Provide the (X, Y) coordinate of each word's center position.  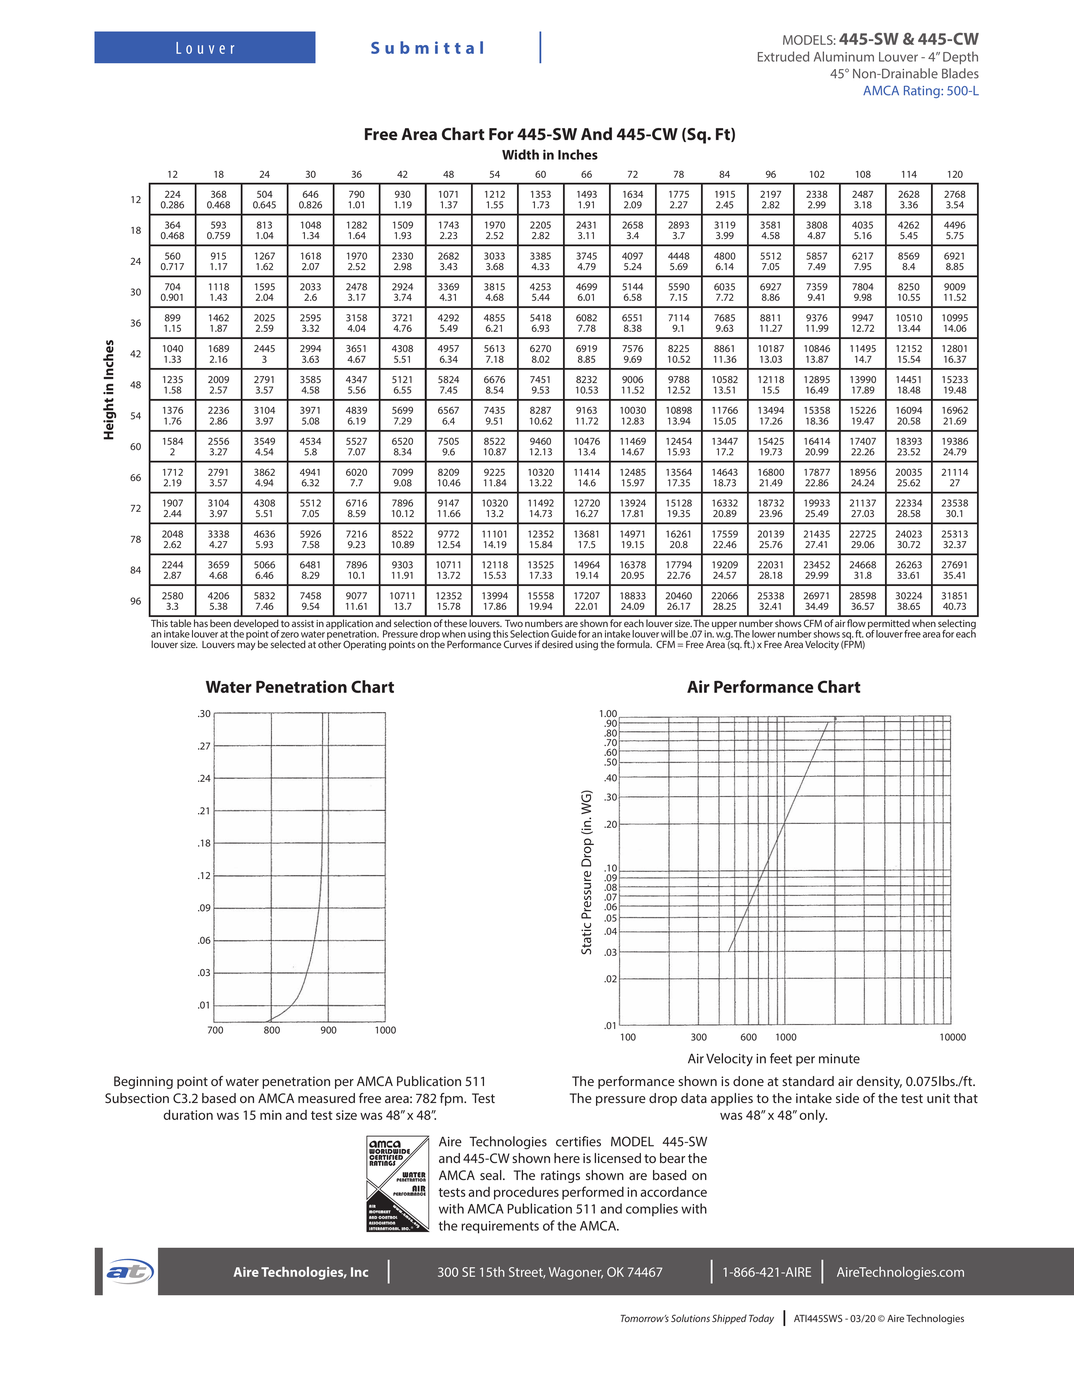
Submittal (427, 47)
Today (761, 1319)
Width (520, 154)
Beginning (143, 1082)
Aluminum (844, 56)
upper (725, 626)
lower (764, 634)
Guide (564, 634)
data (694, 1098)
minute (839, 1059)
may (246, 646)
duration (188, 1114)
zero (290, 635)
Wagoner (576, 1273)
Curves (518, 644)
